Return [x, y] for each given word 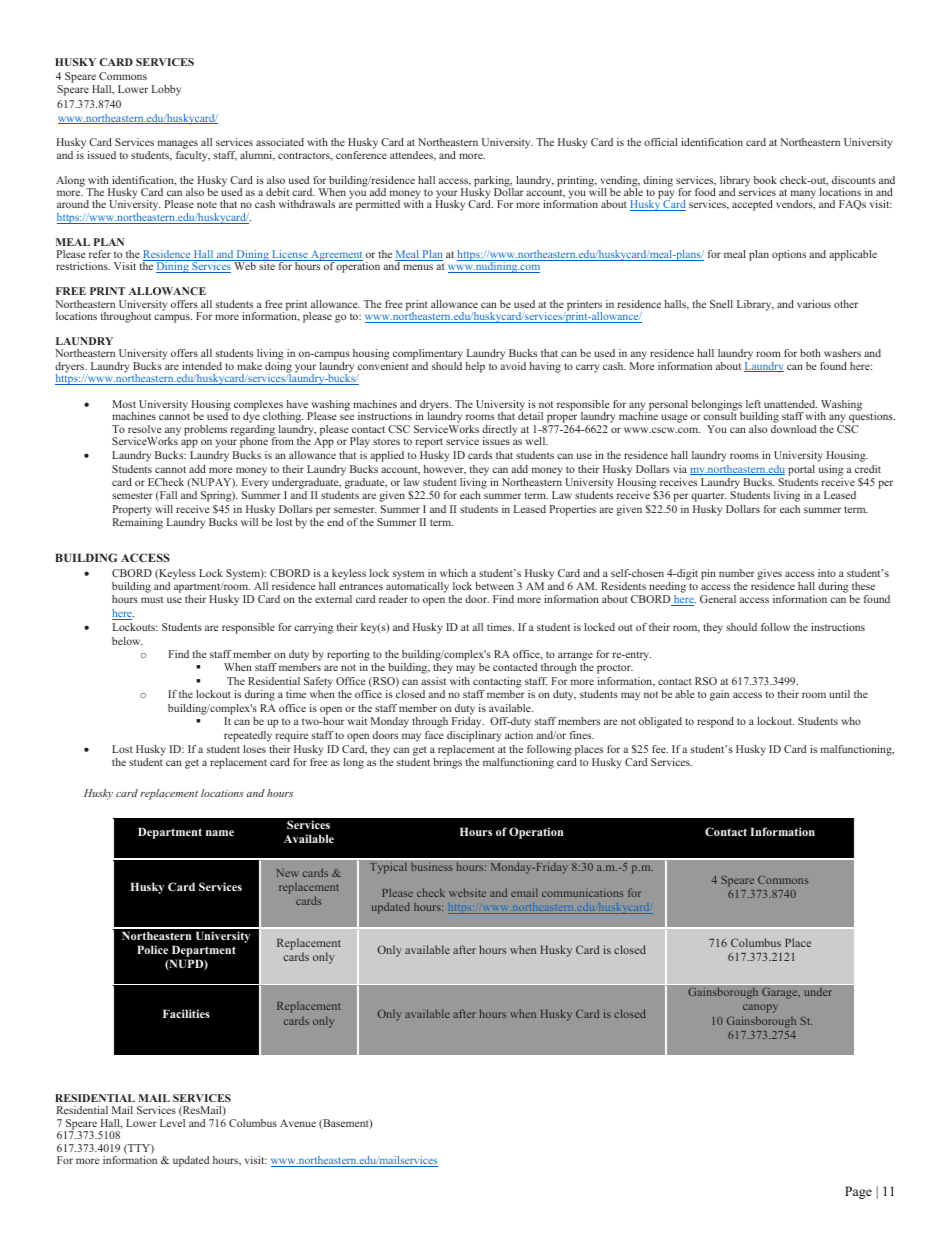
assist [433, 681]
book [765, 180]
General [718, 599]
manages [178, 146]
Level [172, 1123]
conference [361, 155]
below [127, 641]
